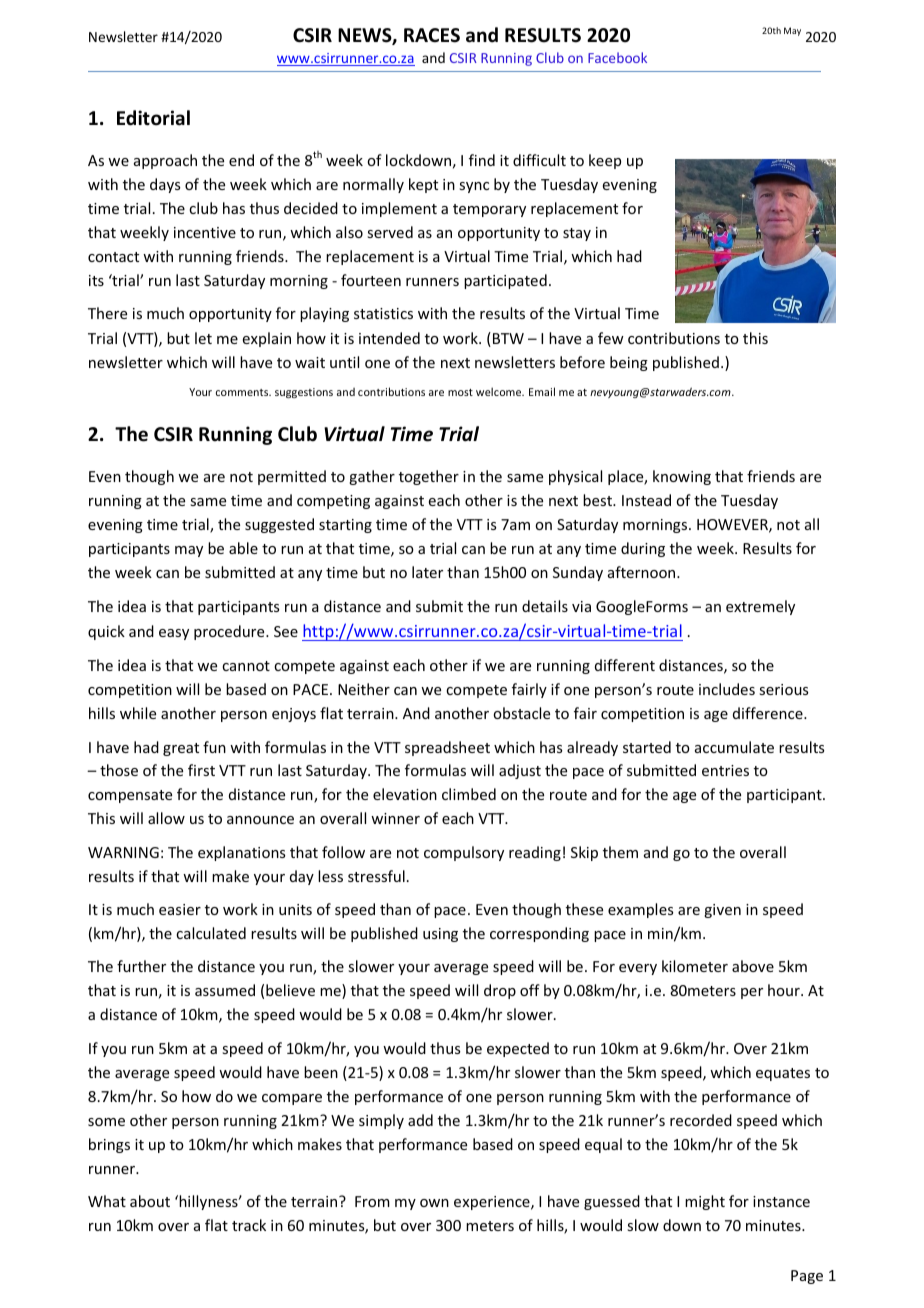 This page has width=924, height=1308. I want to click on Editorial, so click(153, 118).
